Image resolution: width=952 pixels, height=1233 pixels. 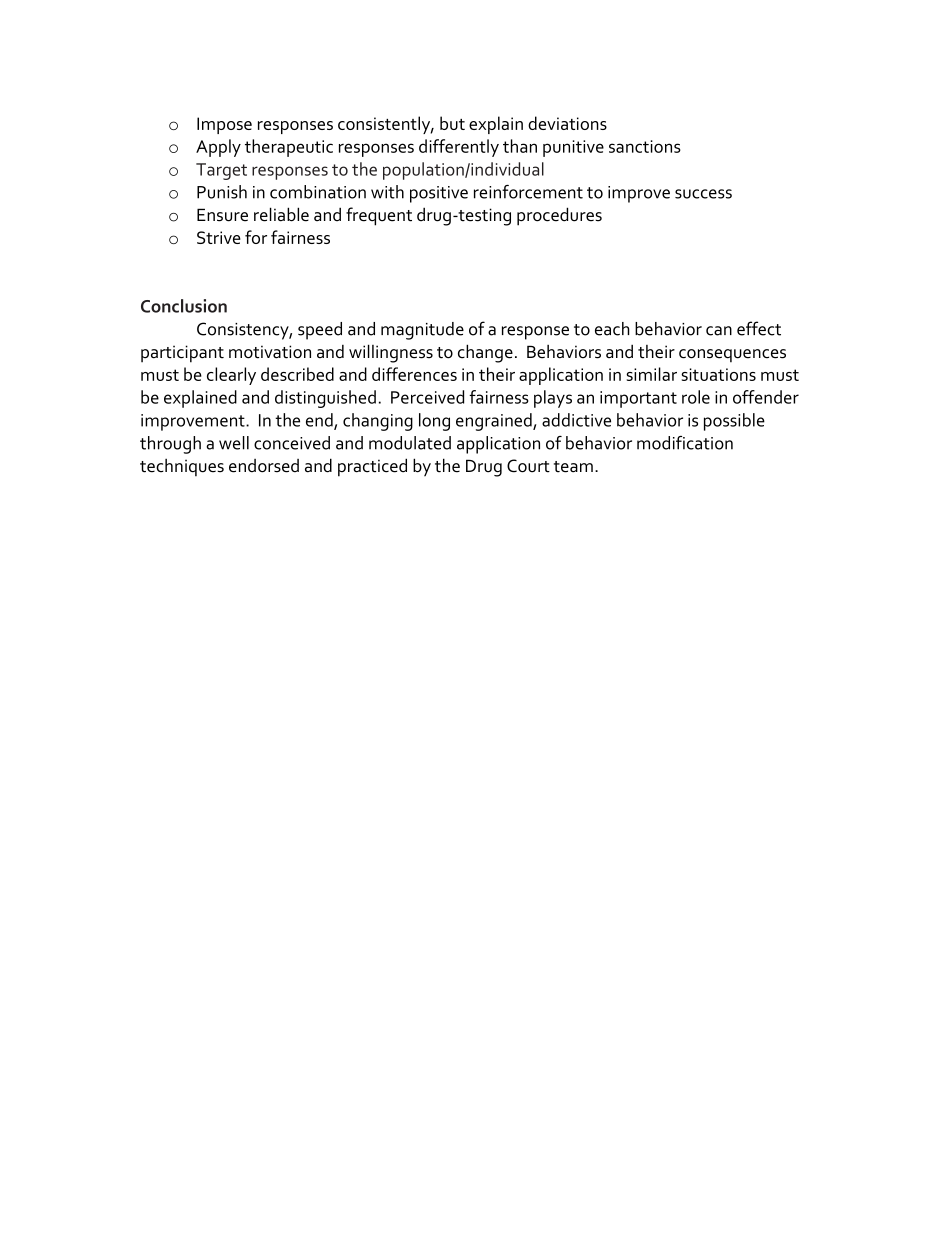 What do you see at coordinates (719, 331) in the screenshot?
I see `can` at bounding box center [719, 331].
